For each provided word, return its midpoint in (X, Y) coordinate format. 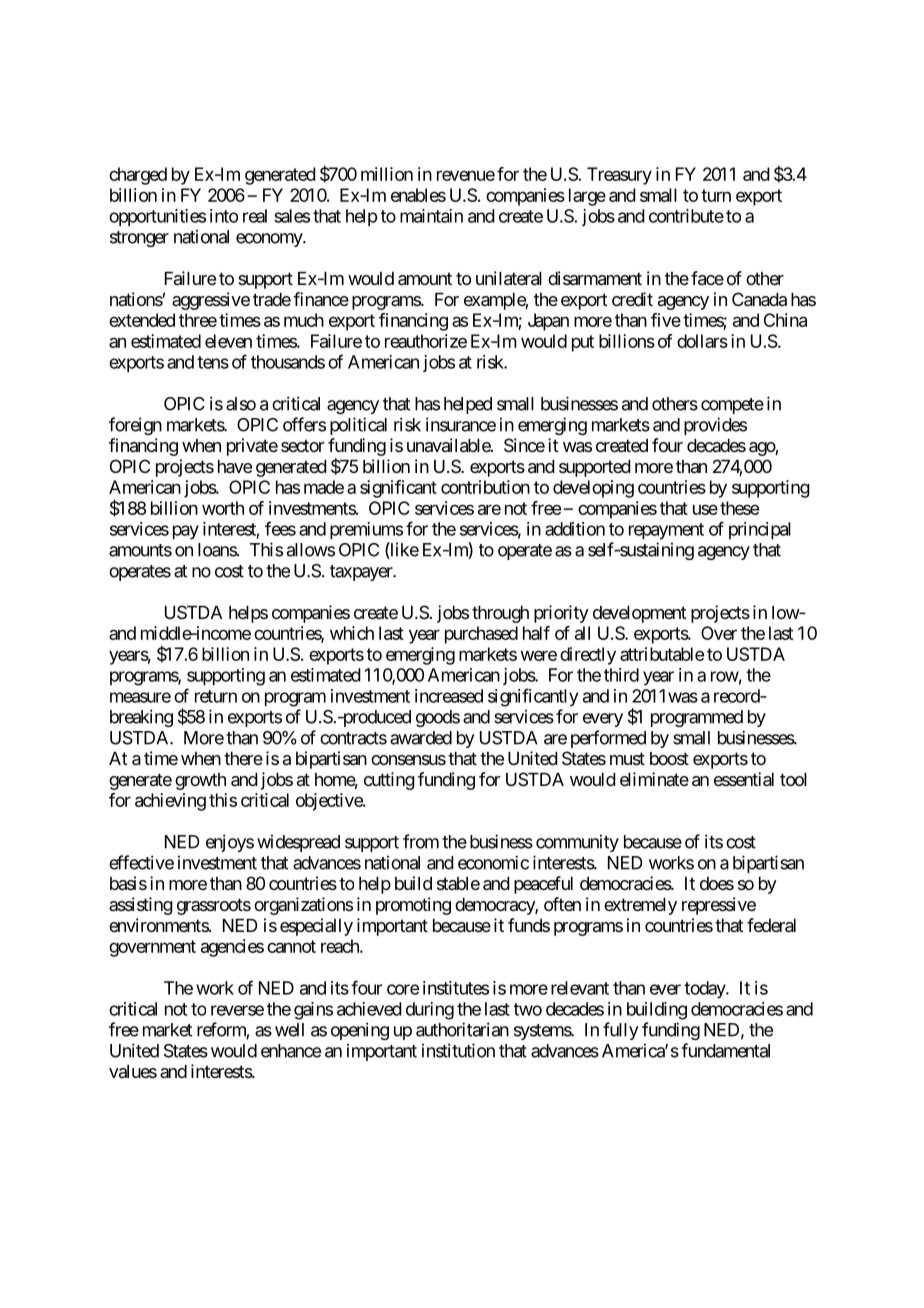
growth (200, 781)
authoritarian (462, 1029)
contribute (686, 216)
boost (669, 758)
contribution (485, 487)
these (739, 508)
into (224, 216)
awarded (421, 738)
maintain (431, 216)
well (289, 1030)
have (235, 467)
